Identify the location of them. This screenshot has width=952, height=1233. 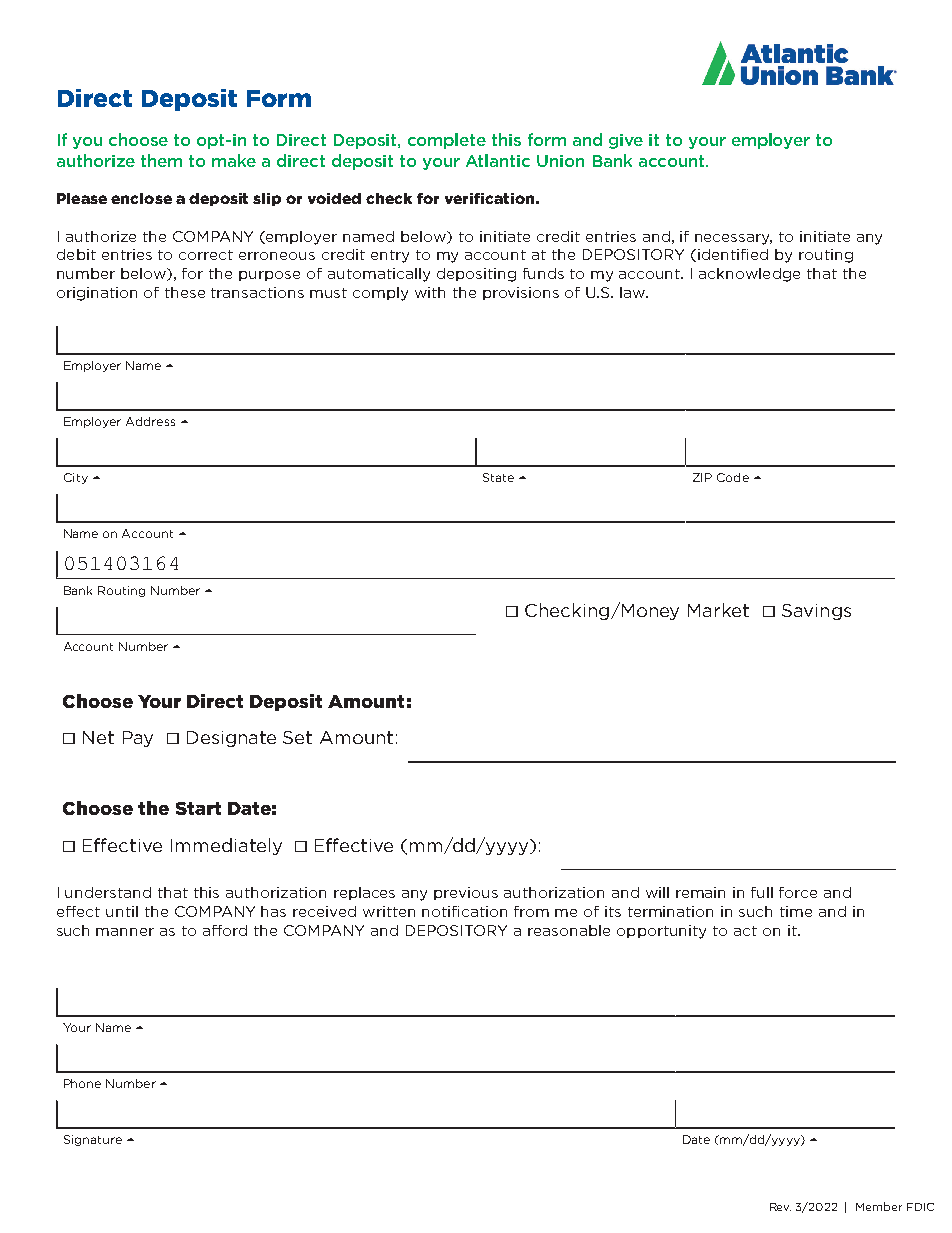
(161, 160).
